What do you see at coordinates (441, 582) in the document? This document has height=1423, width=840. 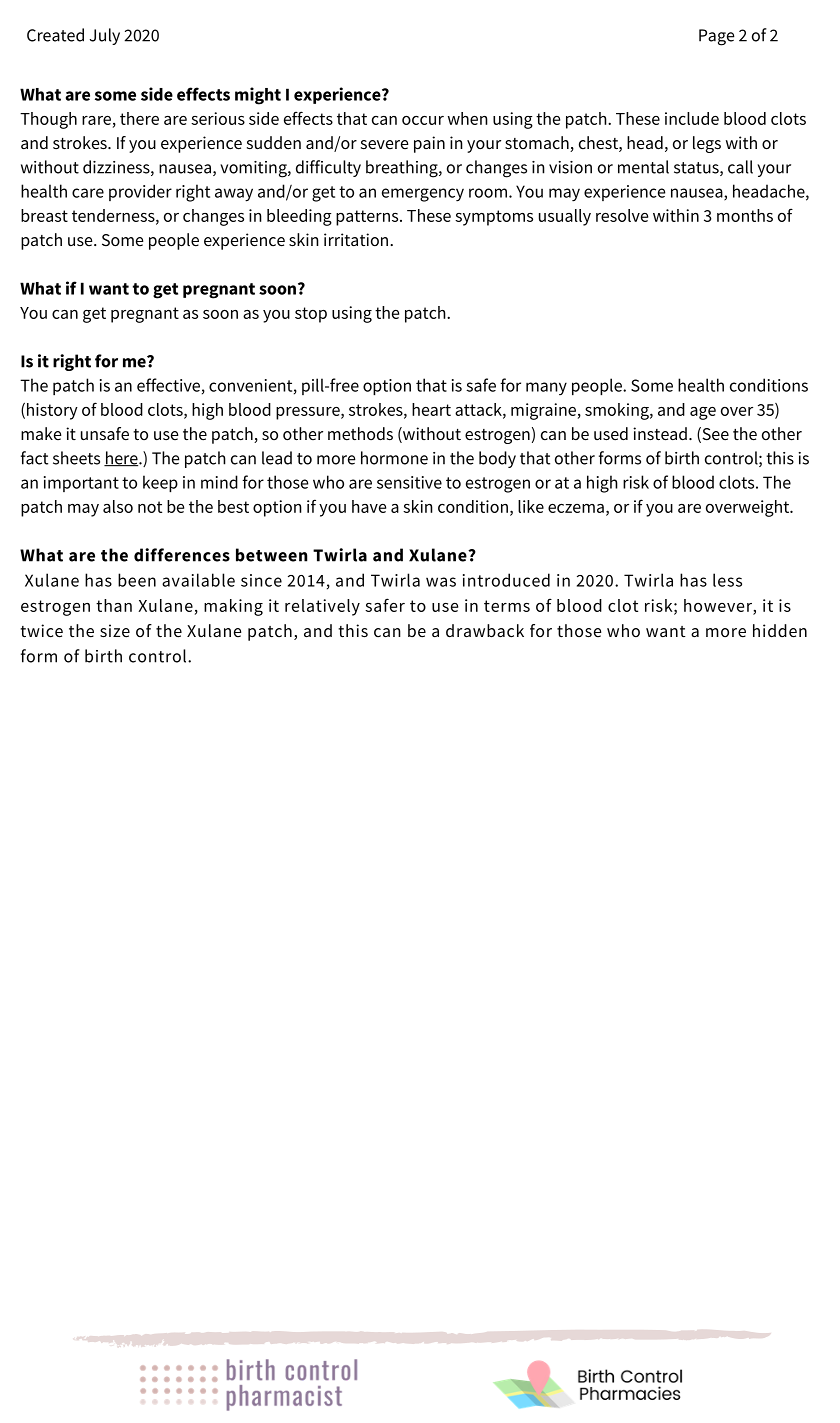 I see `was` at bounding box center [441, 582].
